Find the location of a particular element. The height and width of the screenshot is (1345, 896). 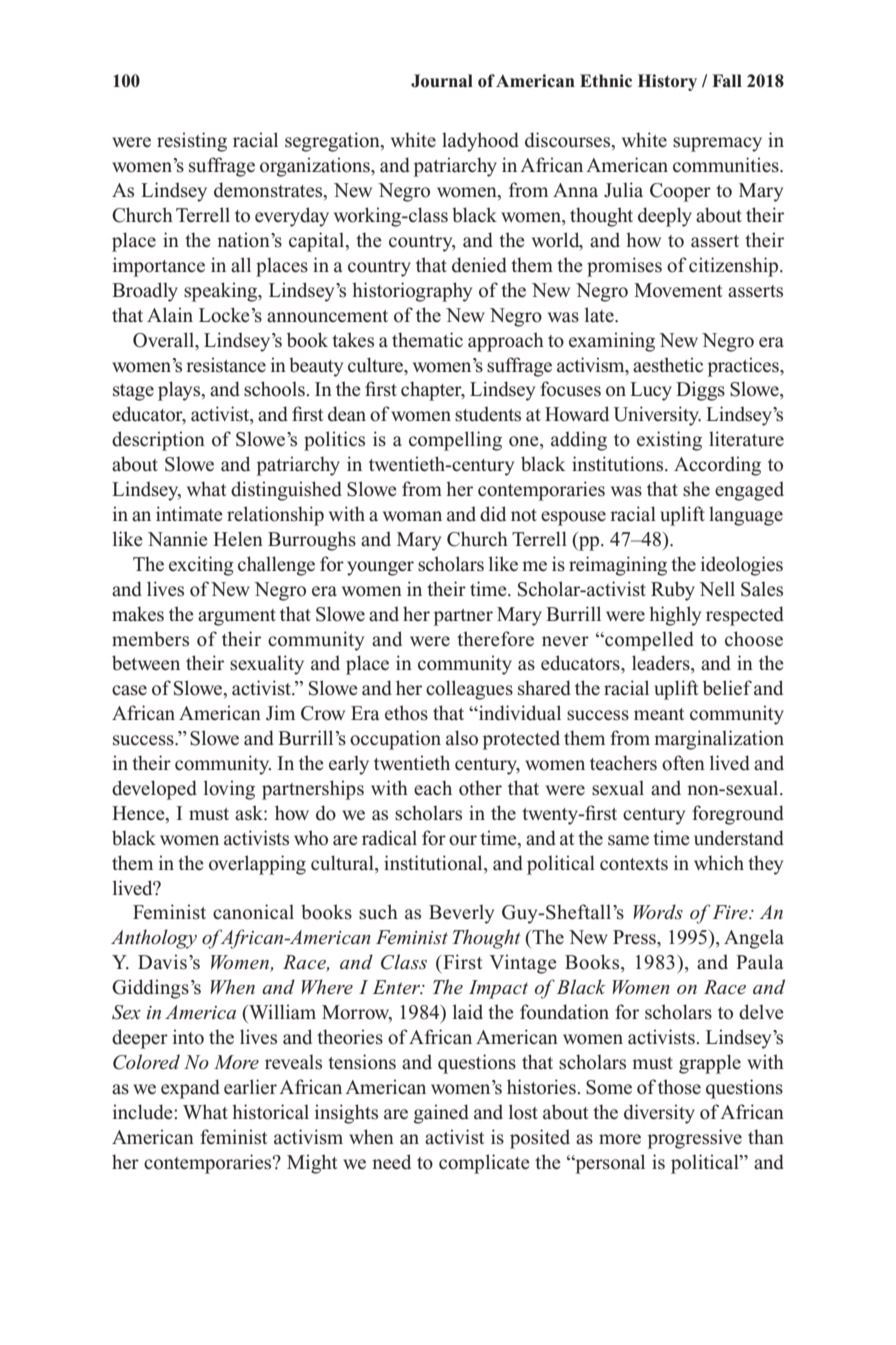

therefore is located at coordinates (495, 639).
